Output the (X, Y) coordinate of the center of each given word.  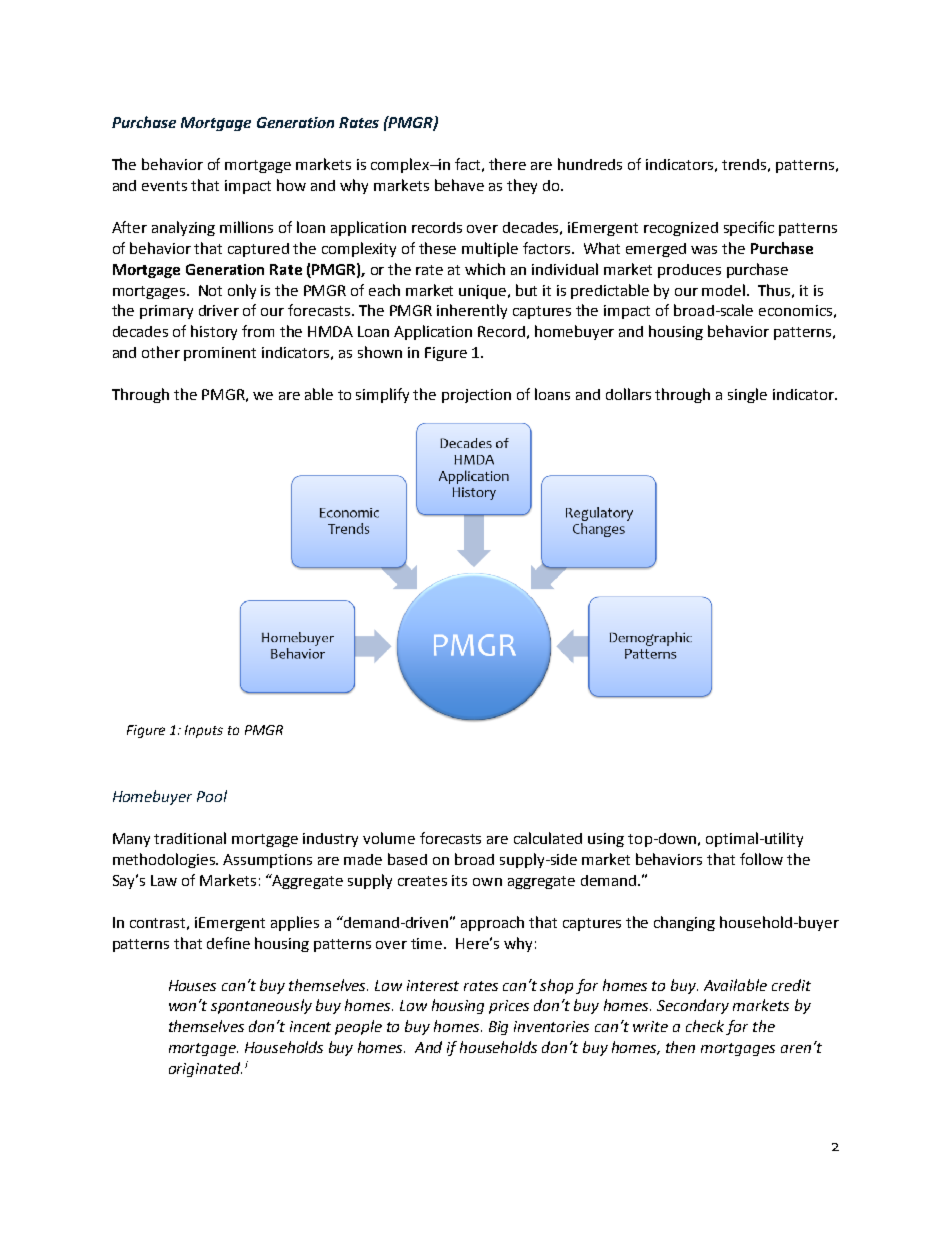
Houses (192, 985)
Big (498, 1028)
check (705, 1026)
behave (459, 185)
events (164, 186)
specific (749, 228)
